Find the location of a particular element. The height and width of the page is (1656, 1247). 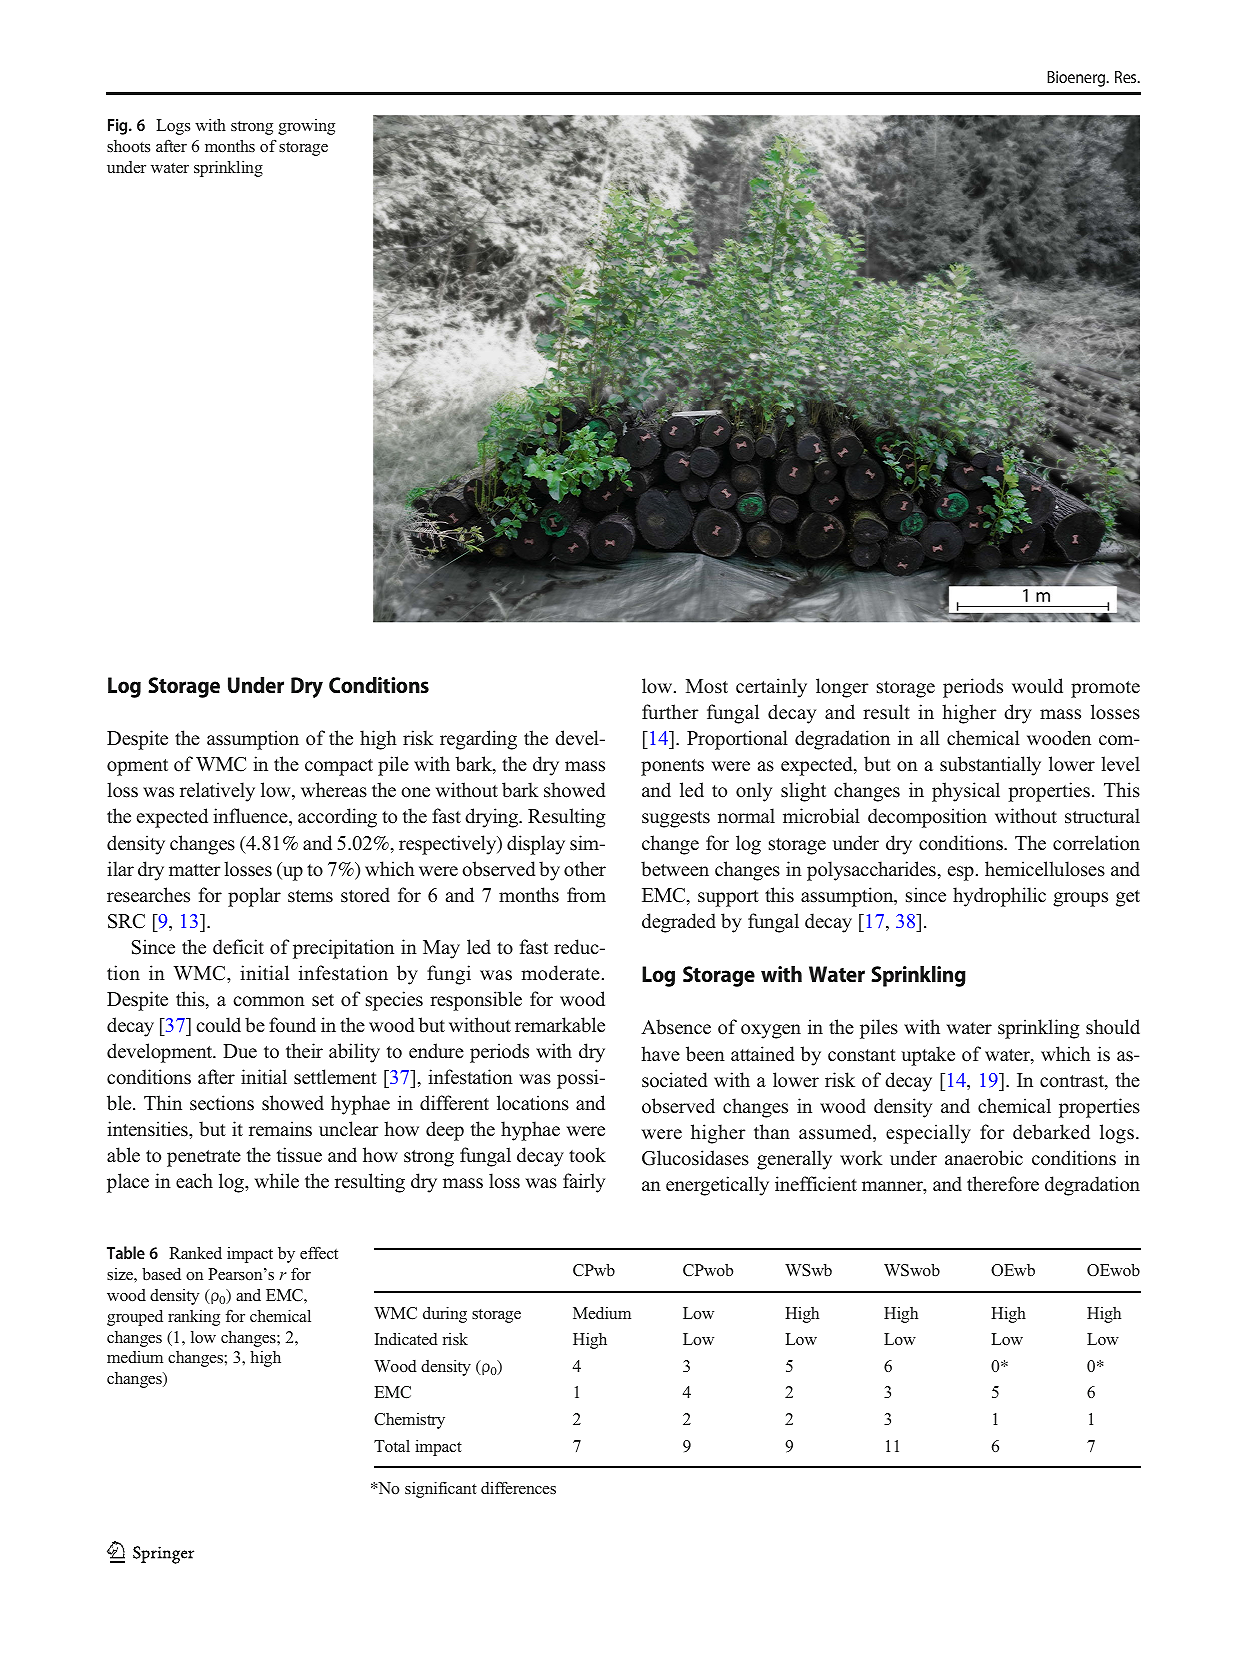

remains is located at coordinates (280, 1129).
